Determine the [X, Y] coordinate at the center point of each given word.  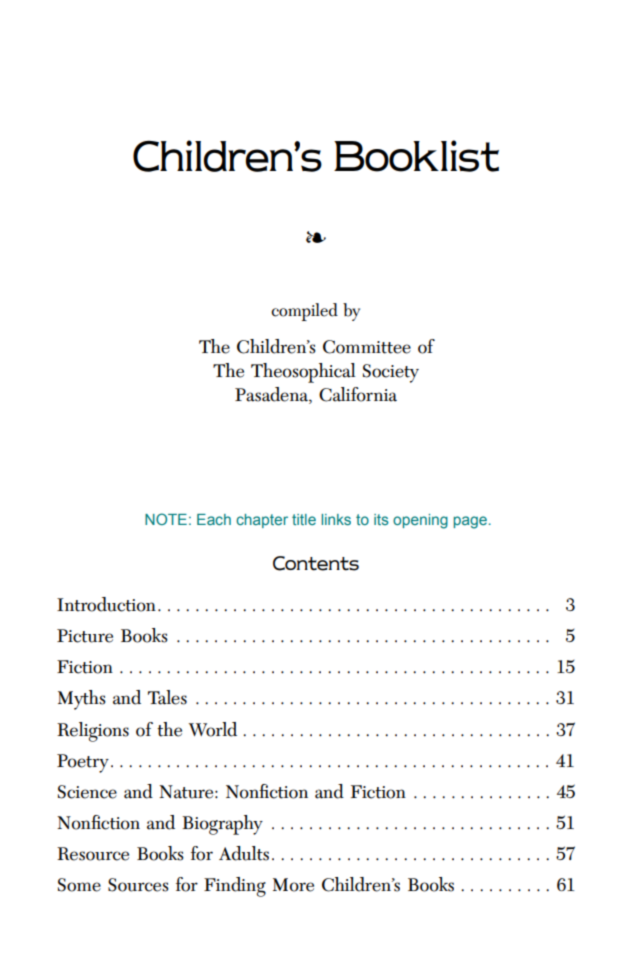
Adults [244, 853]
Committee [367, 347]
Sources [138, 885]
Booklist [416, 156]
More [293, 885]
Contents [316, 563]
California [358, 394]
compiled [304, 312]
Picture [85, 636]
